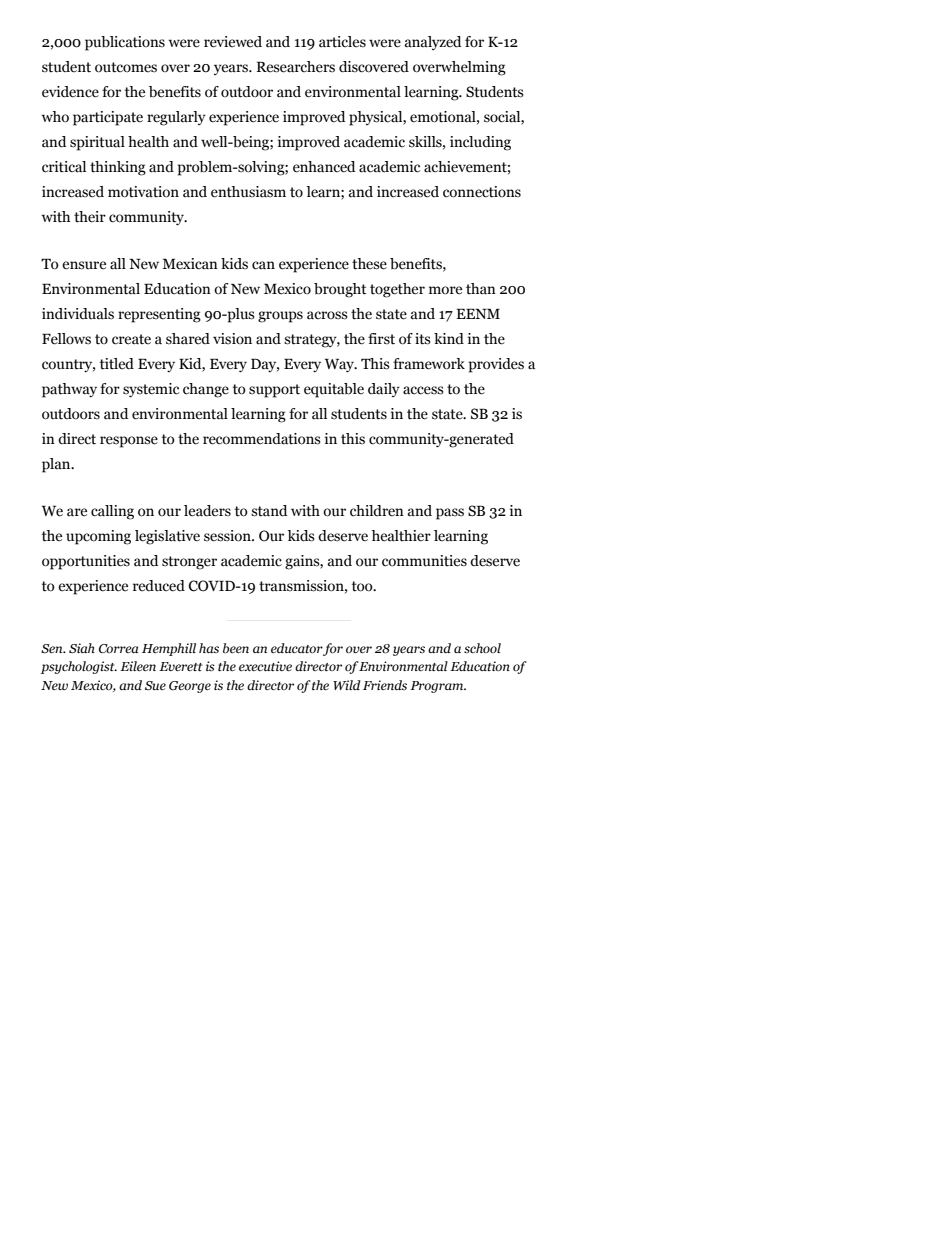 This page has width=952, height=1233. I want to click on connections, so click(482, 192).
